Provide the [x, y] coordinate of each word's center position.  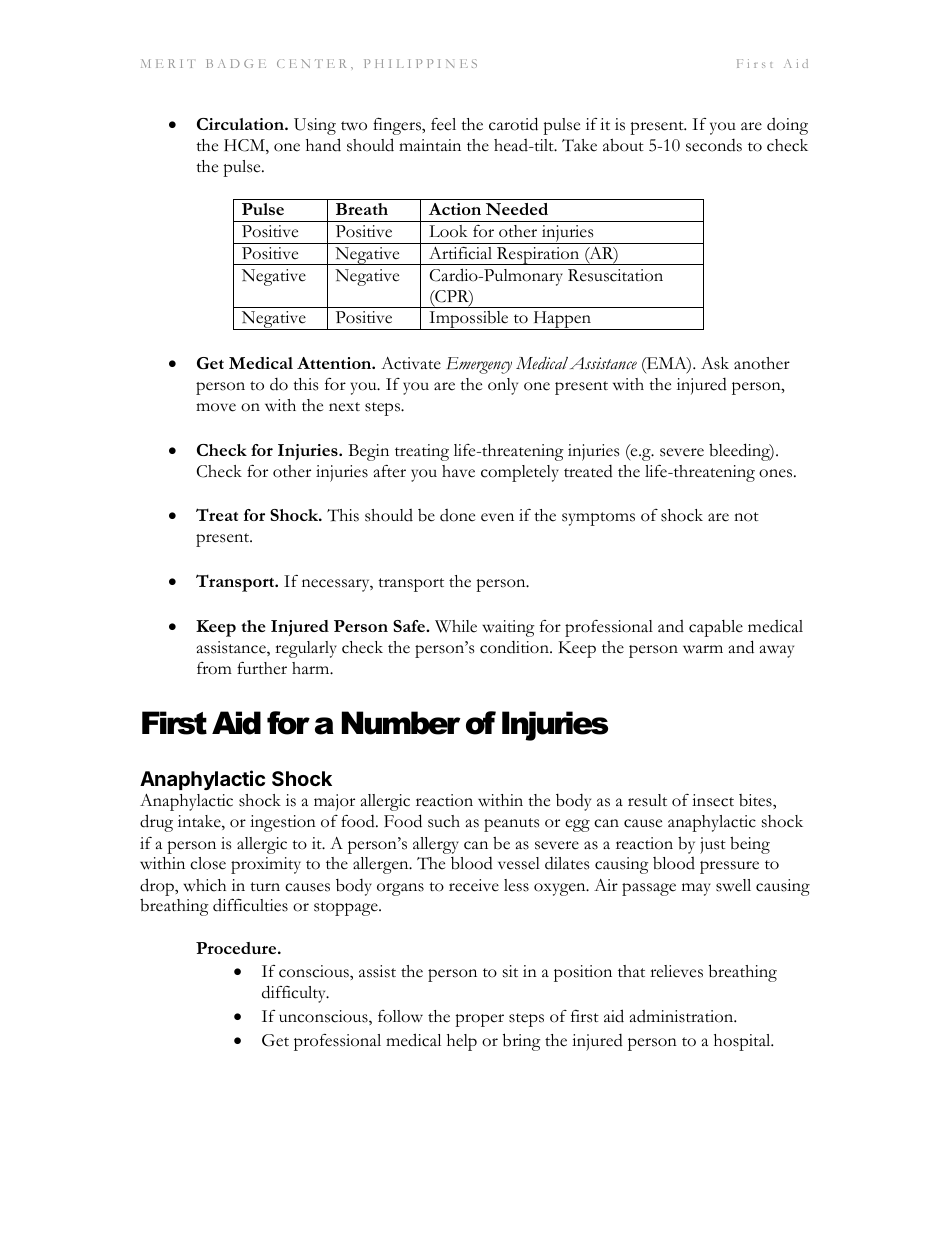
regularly [306, 649]
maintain [430, 145]
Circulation [241, 124]
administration [683, 1016]
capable [716, 628]
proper [479, 1020]
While [456, 626]
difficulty [295, 994]
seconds [714, 145]
